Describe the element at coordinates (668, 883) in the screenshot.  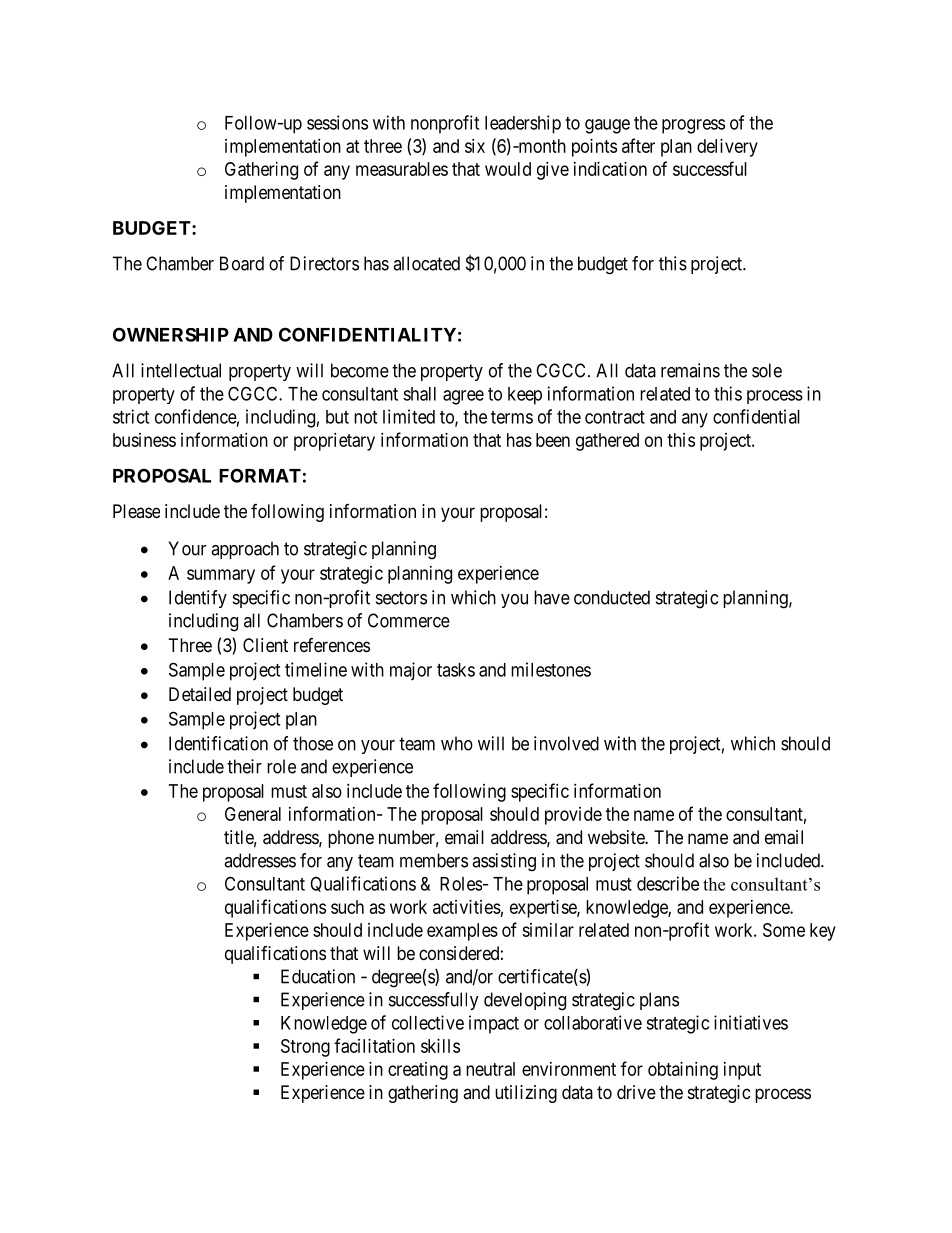
I see `describe` at that location.
